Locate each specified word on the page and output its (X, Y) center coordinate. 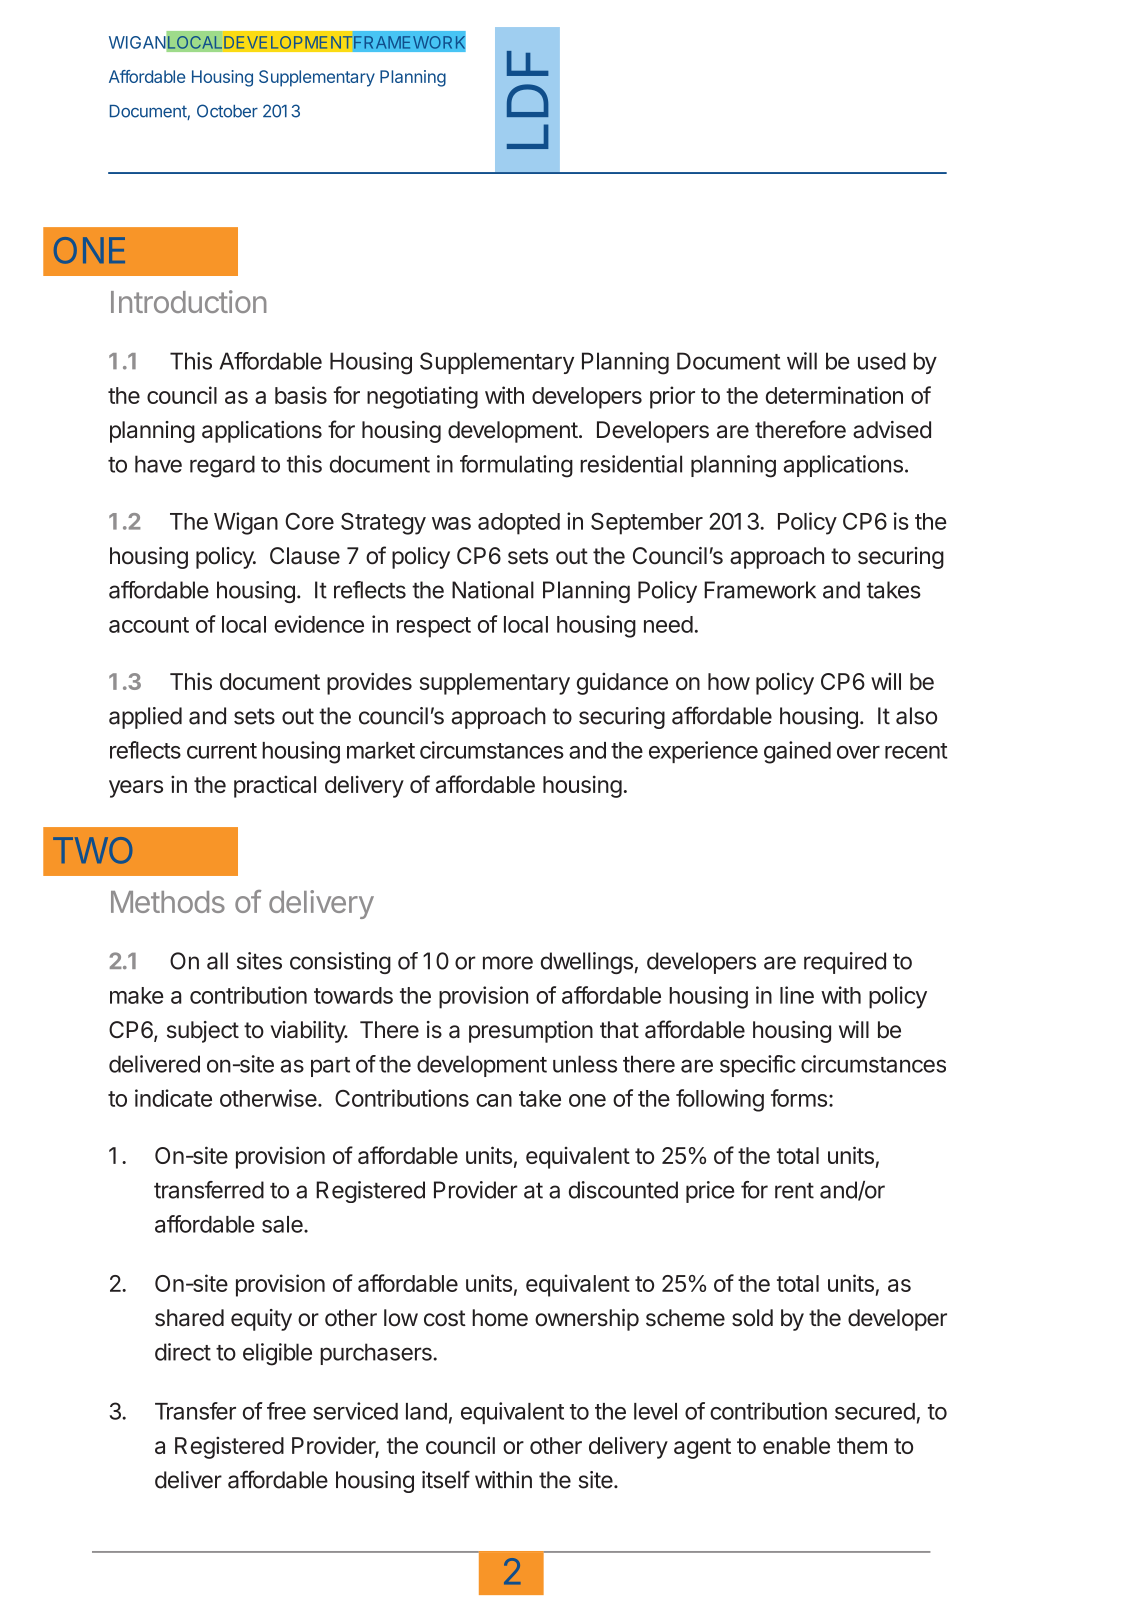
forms (799, 1098)
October (227, 111)
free (286, 1411)
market (381, 750)
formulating (516, 466)
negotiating (422, 397)
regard (222, 466)
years (136, 789)
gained (797, 752)
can (494, 1100)
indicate (173, 1098)
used (882, 361)
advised (892, 430)
